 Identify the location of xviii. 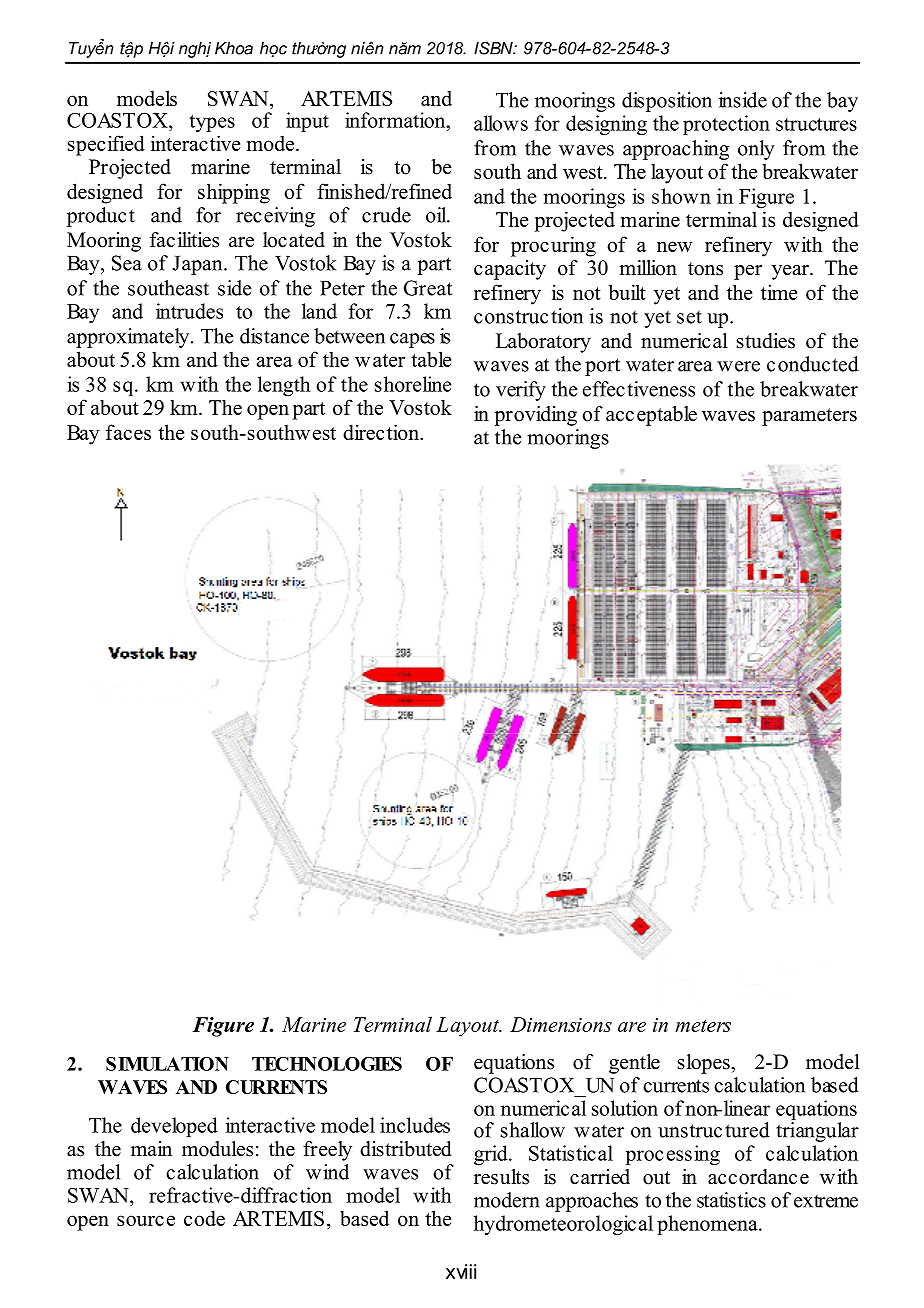
(461, 1271).
